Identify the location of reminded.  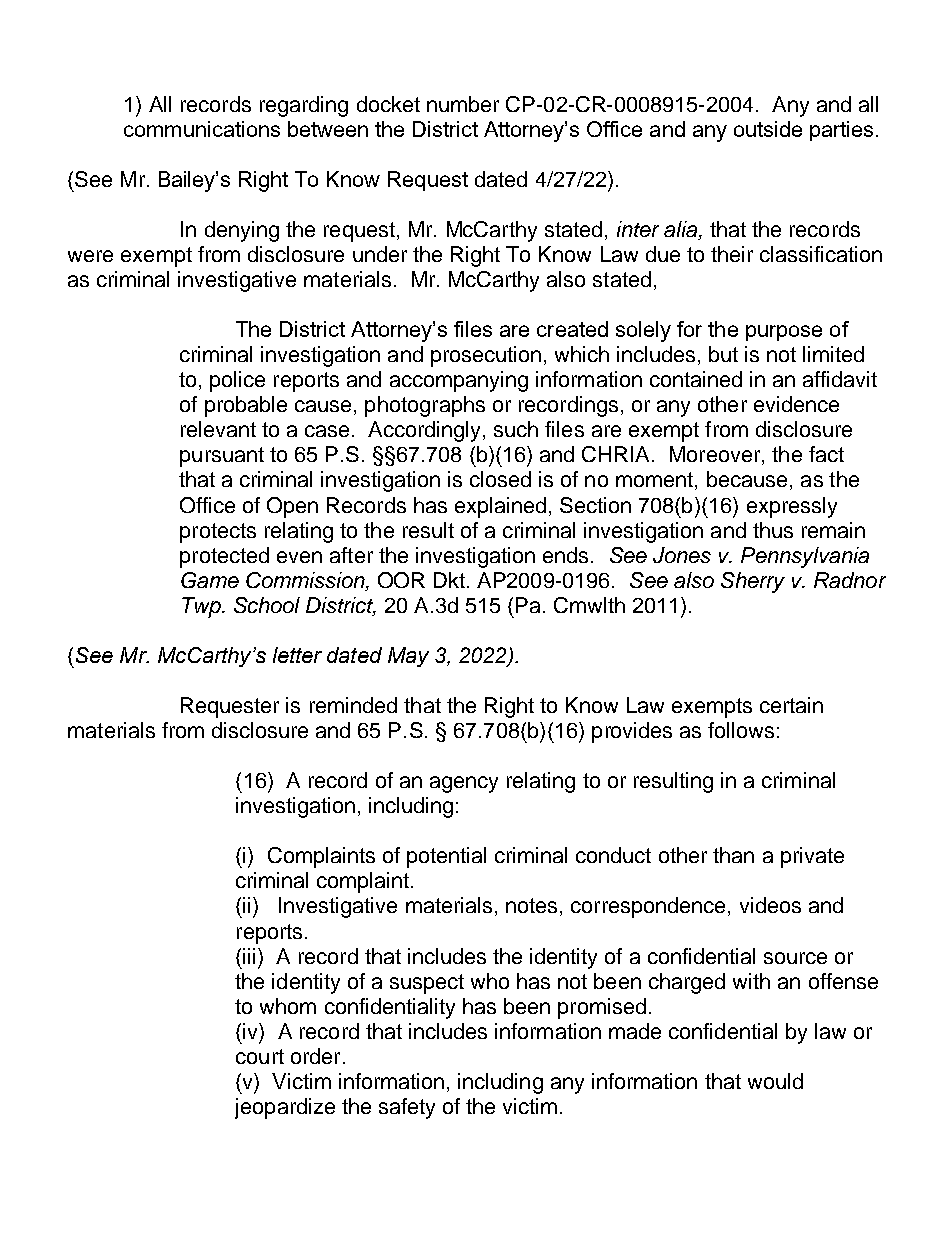
(353, 705).
